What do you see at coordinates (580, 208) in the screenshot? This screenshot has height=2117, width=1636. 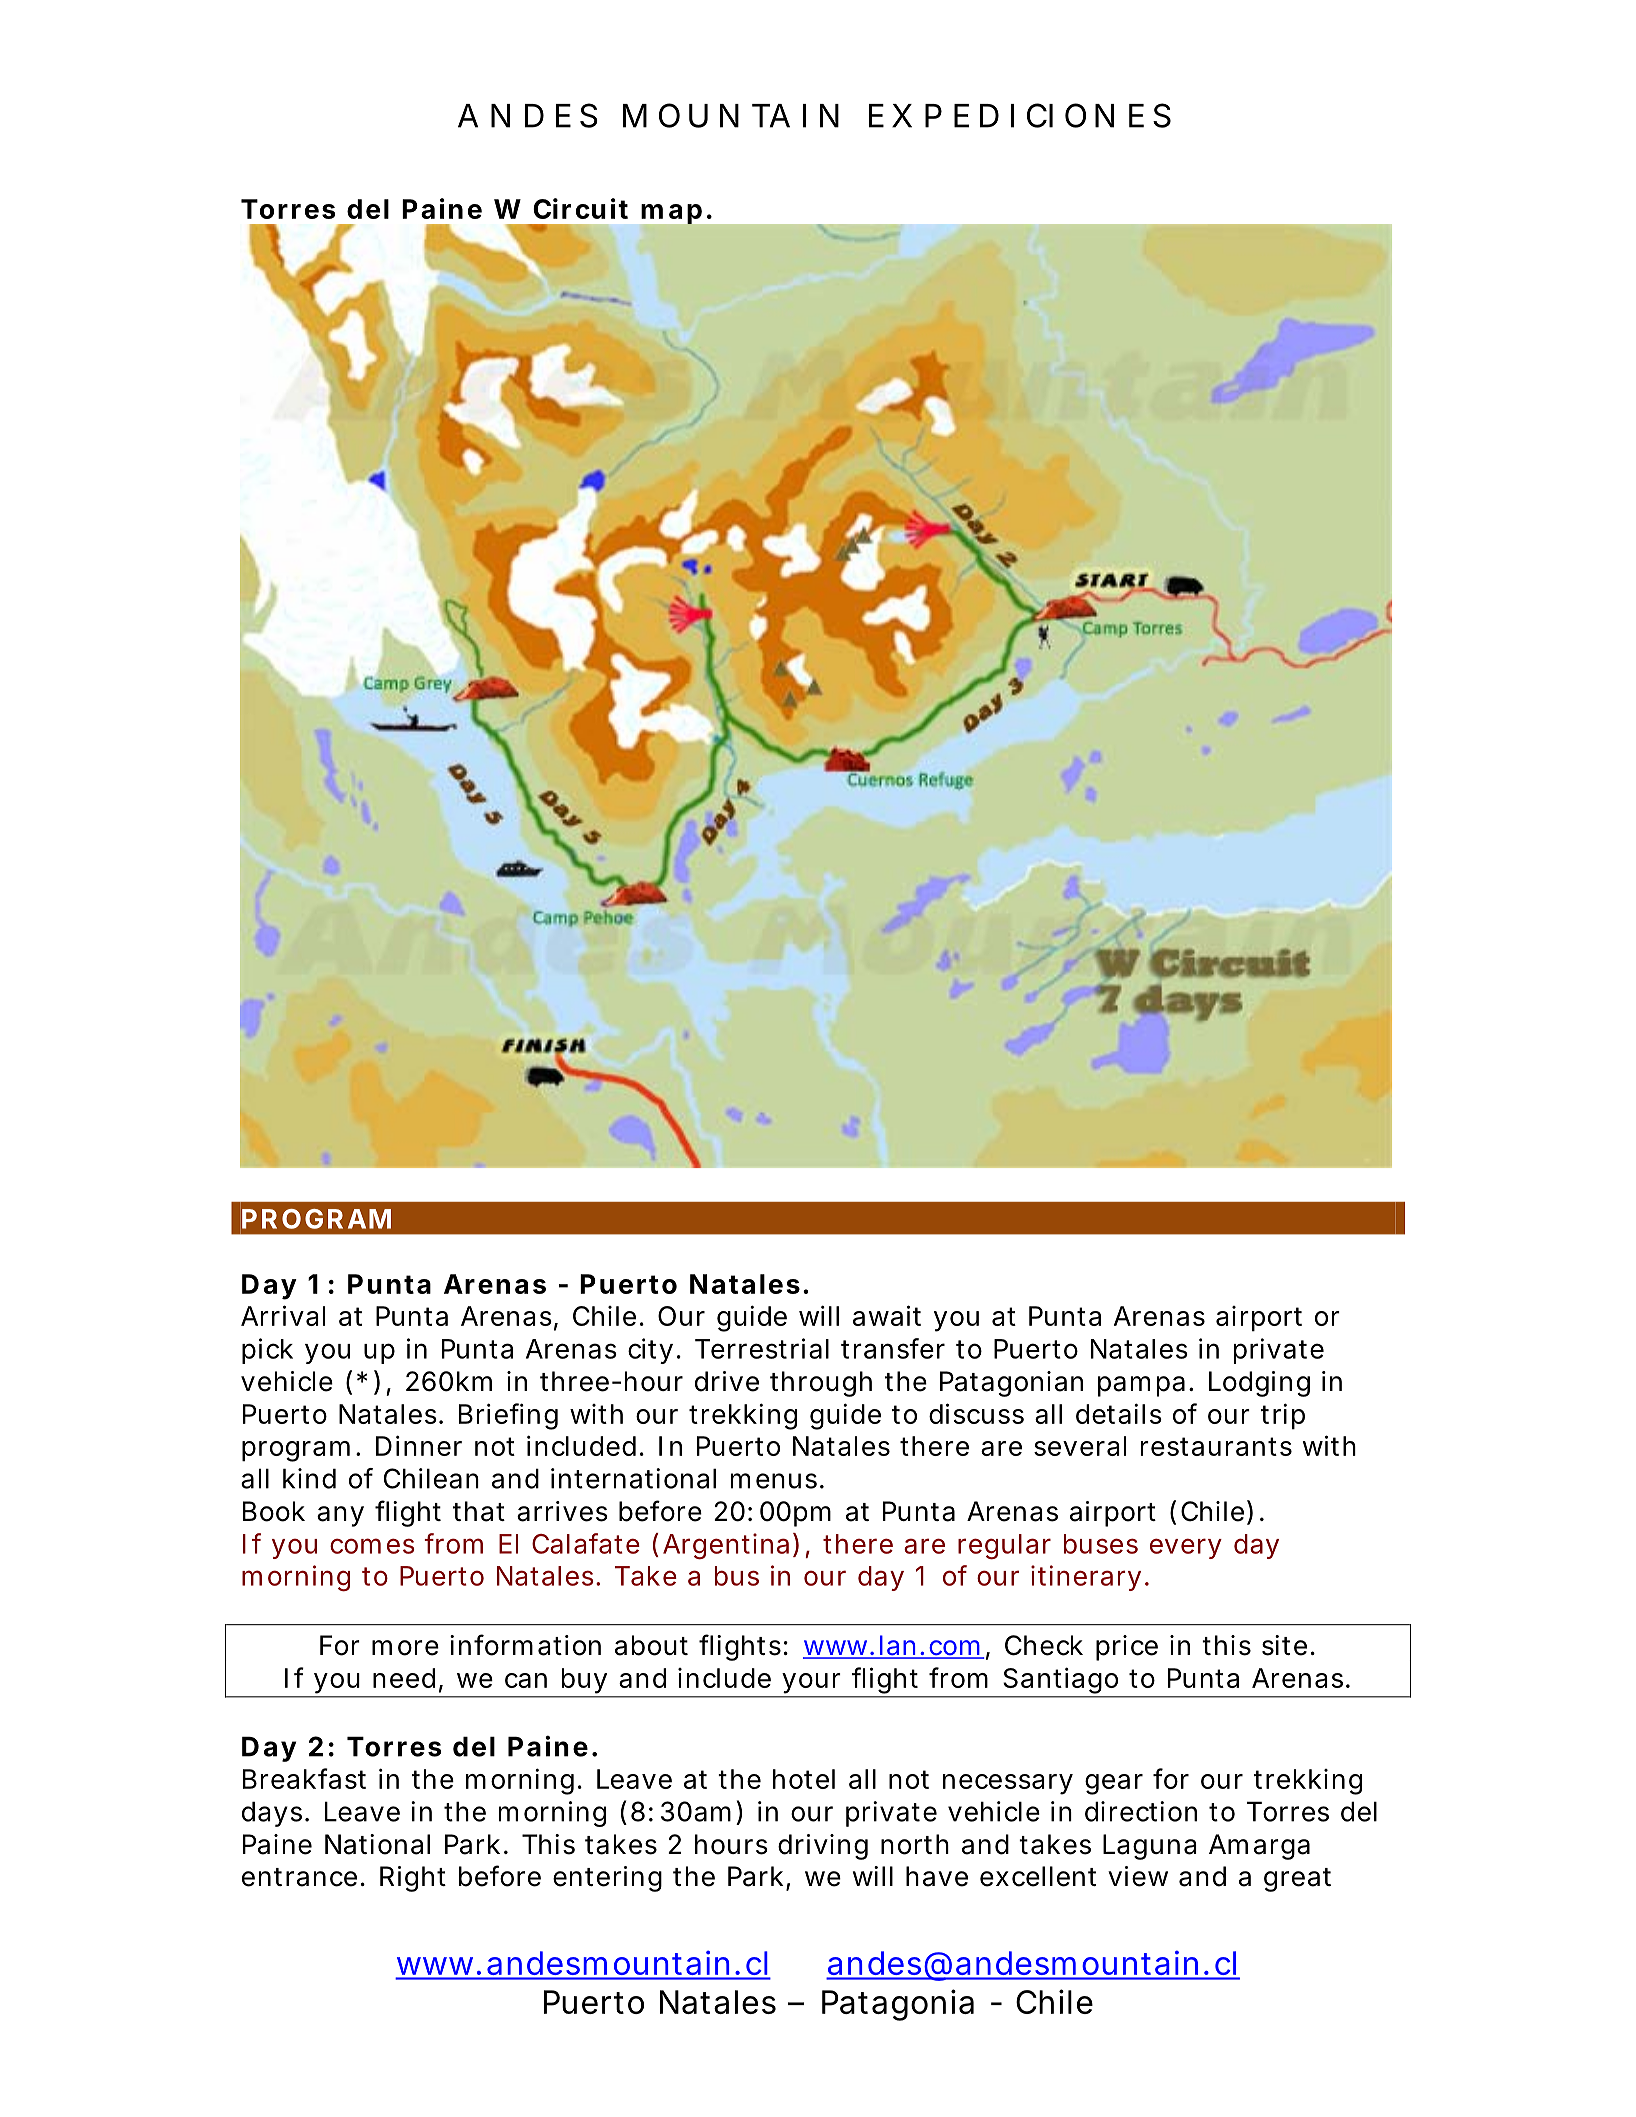 I see `Circuit` at bounding box center [580, 208].
